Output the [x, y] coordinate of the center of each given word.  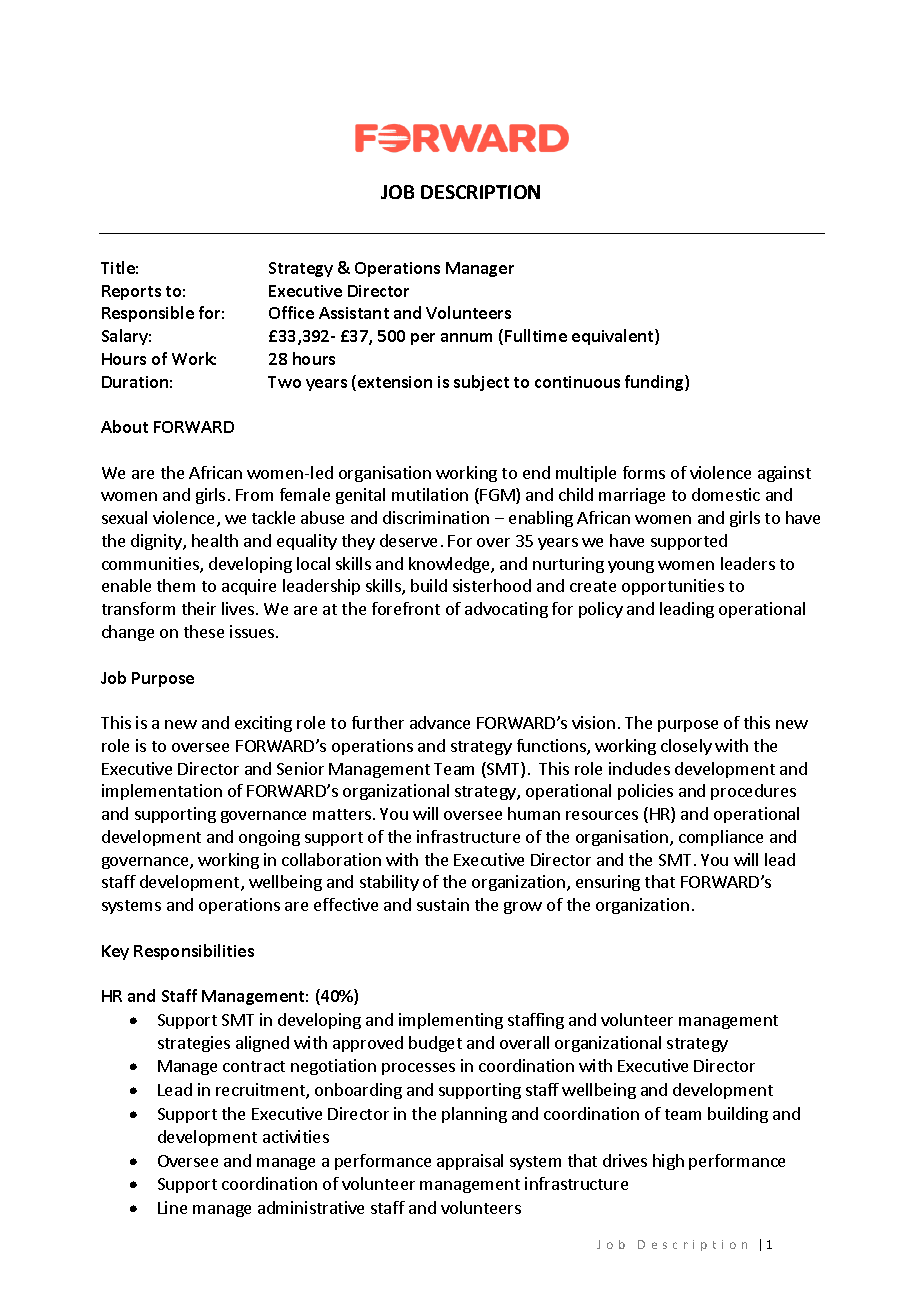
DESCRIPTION [480, 192]
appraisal [470, 1162]
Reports [131, 292]
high [668, 1162]
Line [172, 1207]
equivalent [614, 337]
